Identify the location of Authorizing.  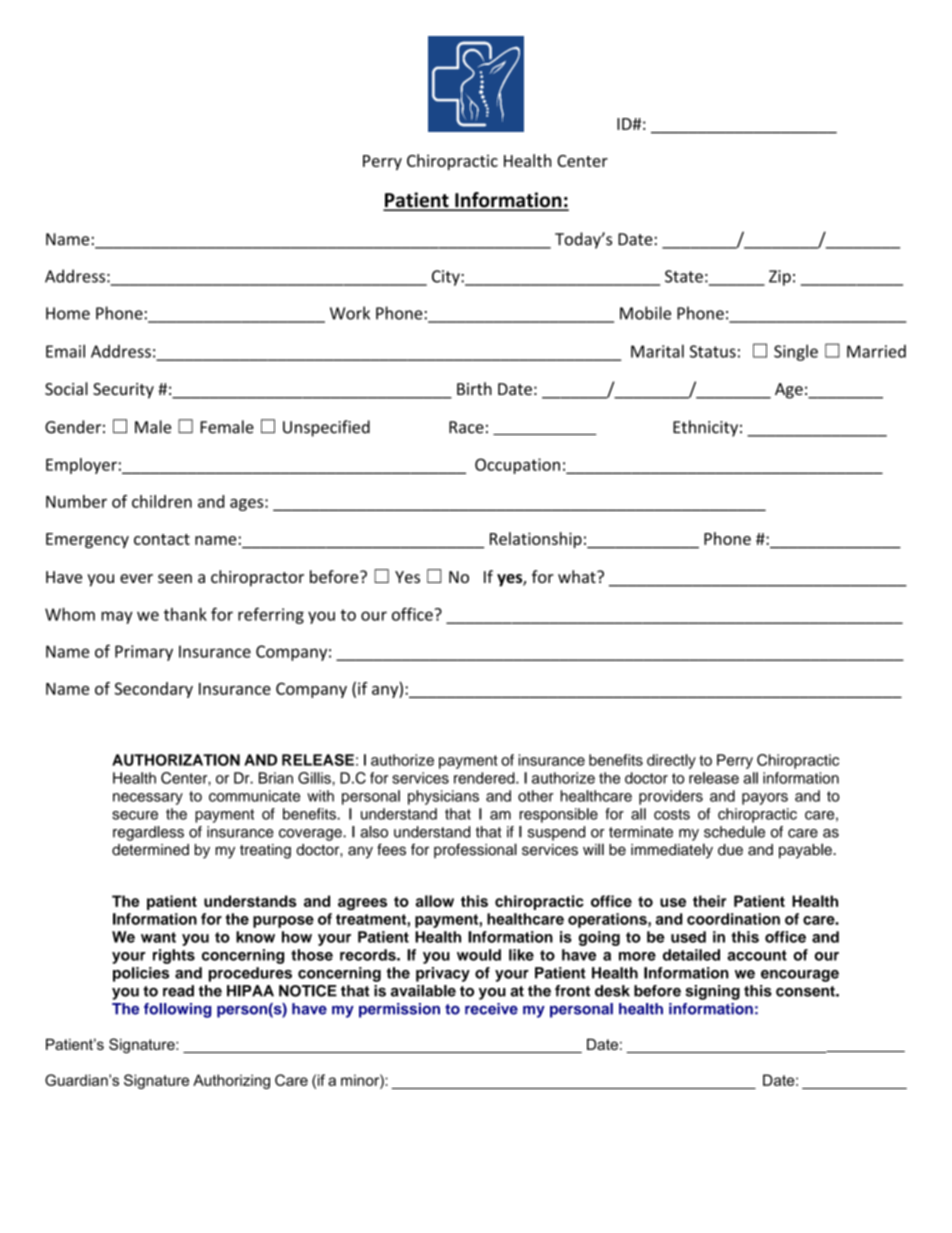
(231, 1081).
